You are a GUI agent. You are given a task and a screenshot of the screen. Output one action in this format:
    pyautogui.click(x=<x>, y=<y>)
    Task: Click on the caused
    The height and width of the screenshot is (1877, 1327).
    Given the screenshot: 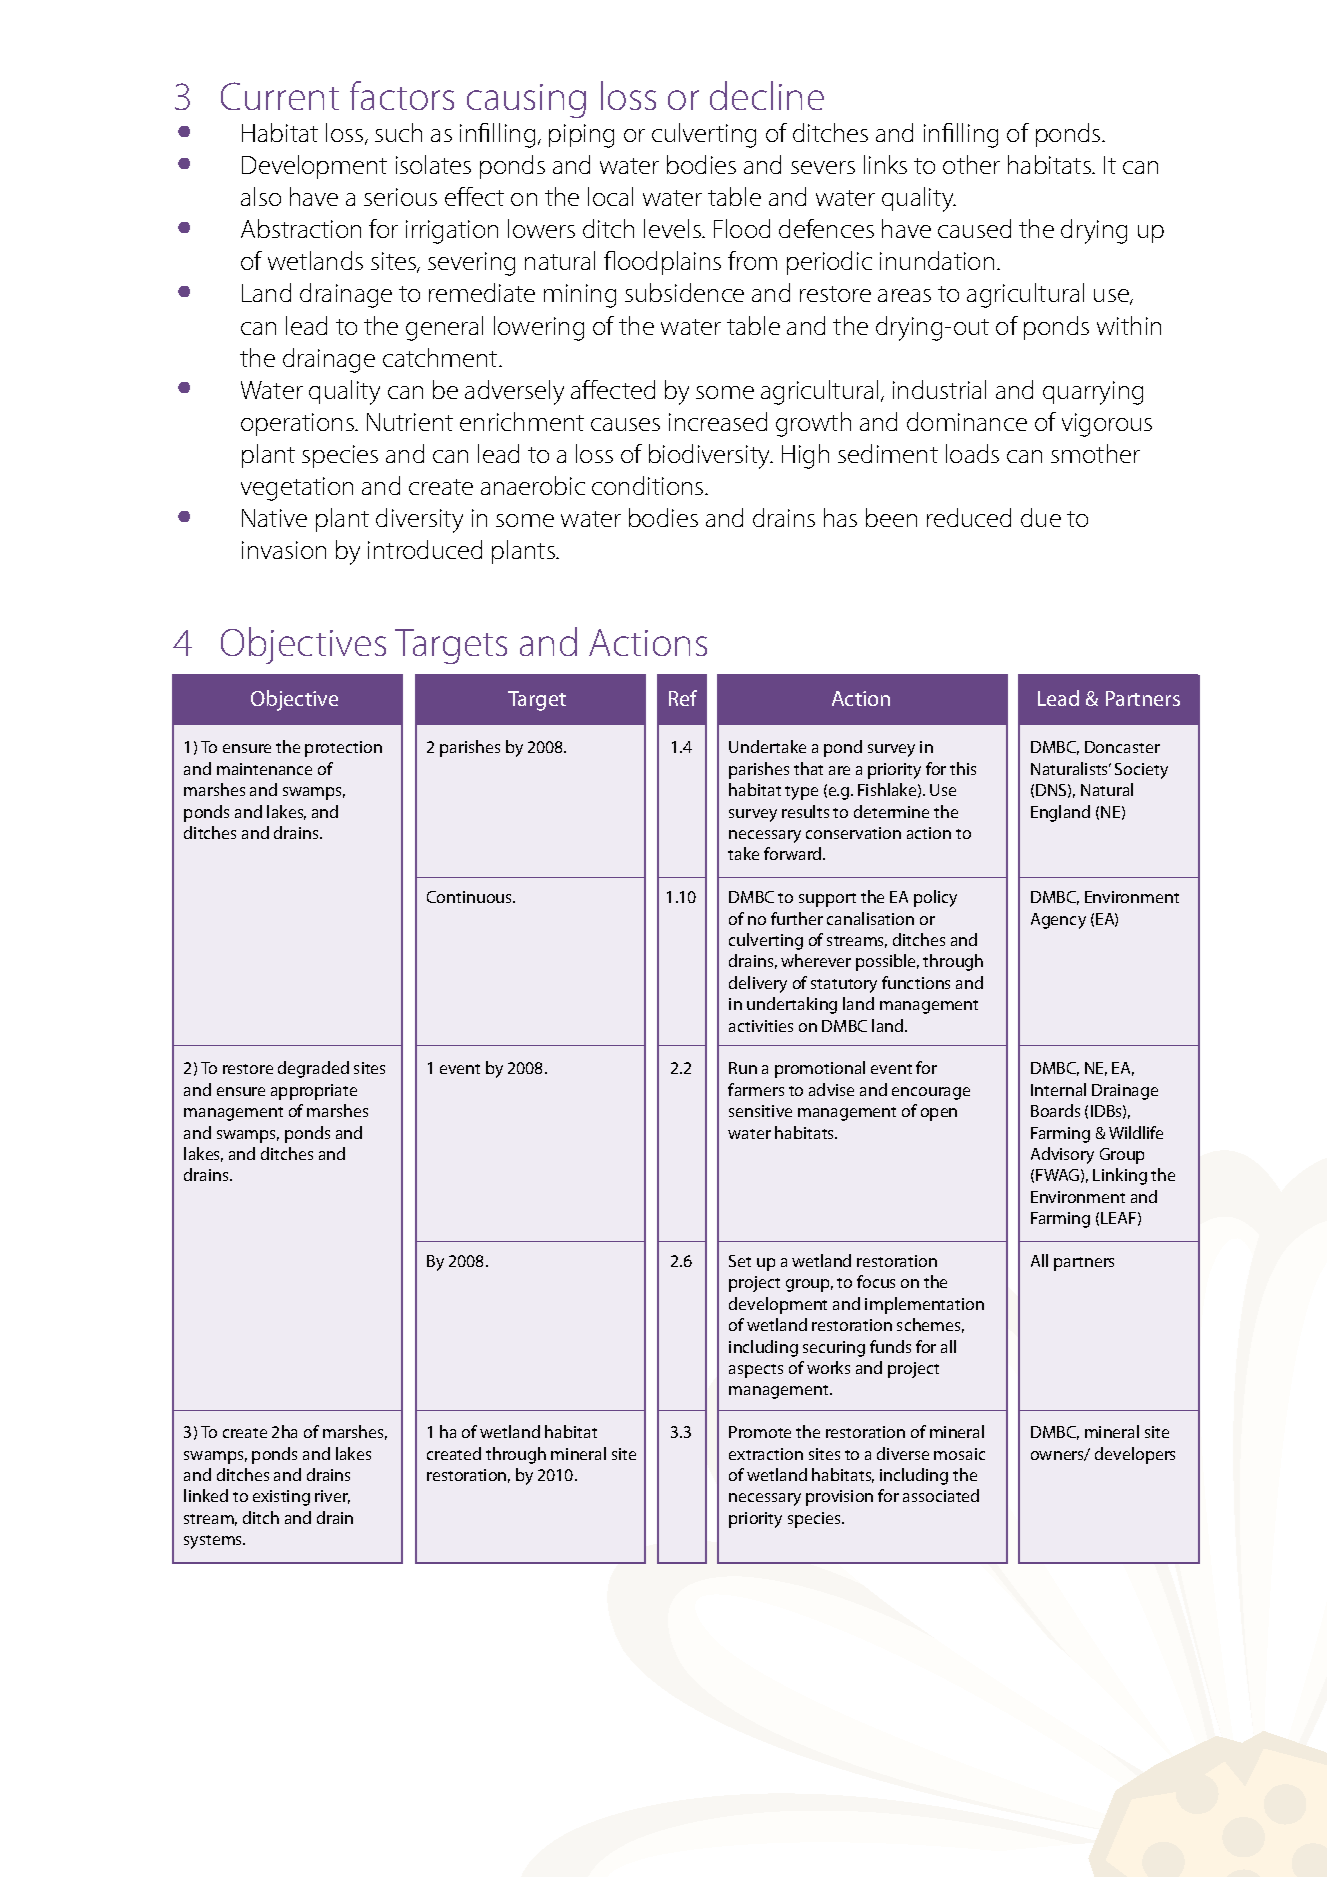 What is the action you would take?
    pyautogui.click(x=974, y=228)
